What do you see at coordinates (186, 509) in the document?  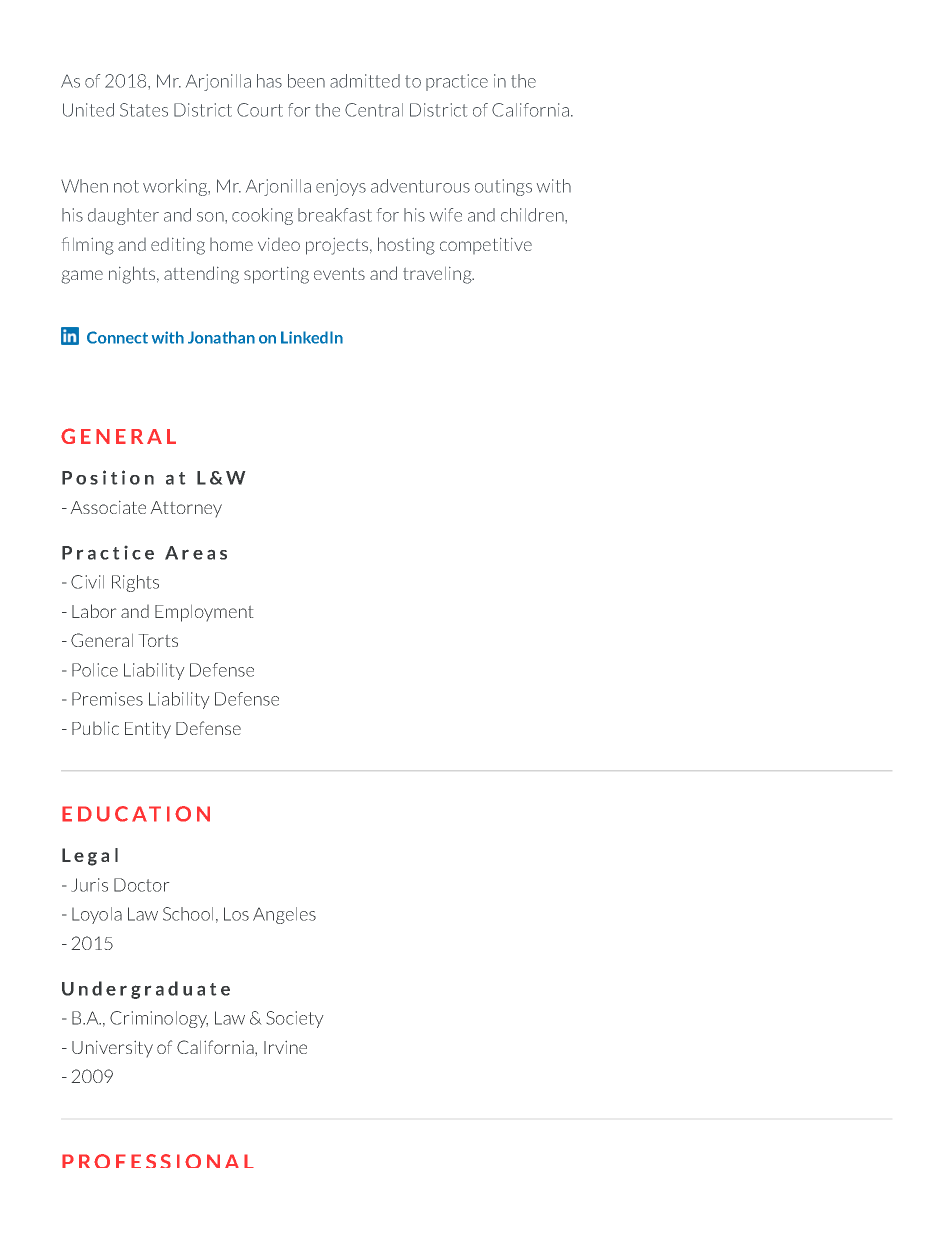 I see `Attorney` at bounding box center [186, 509].
